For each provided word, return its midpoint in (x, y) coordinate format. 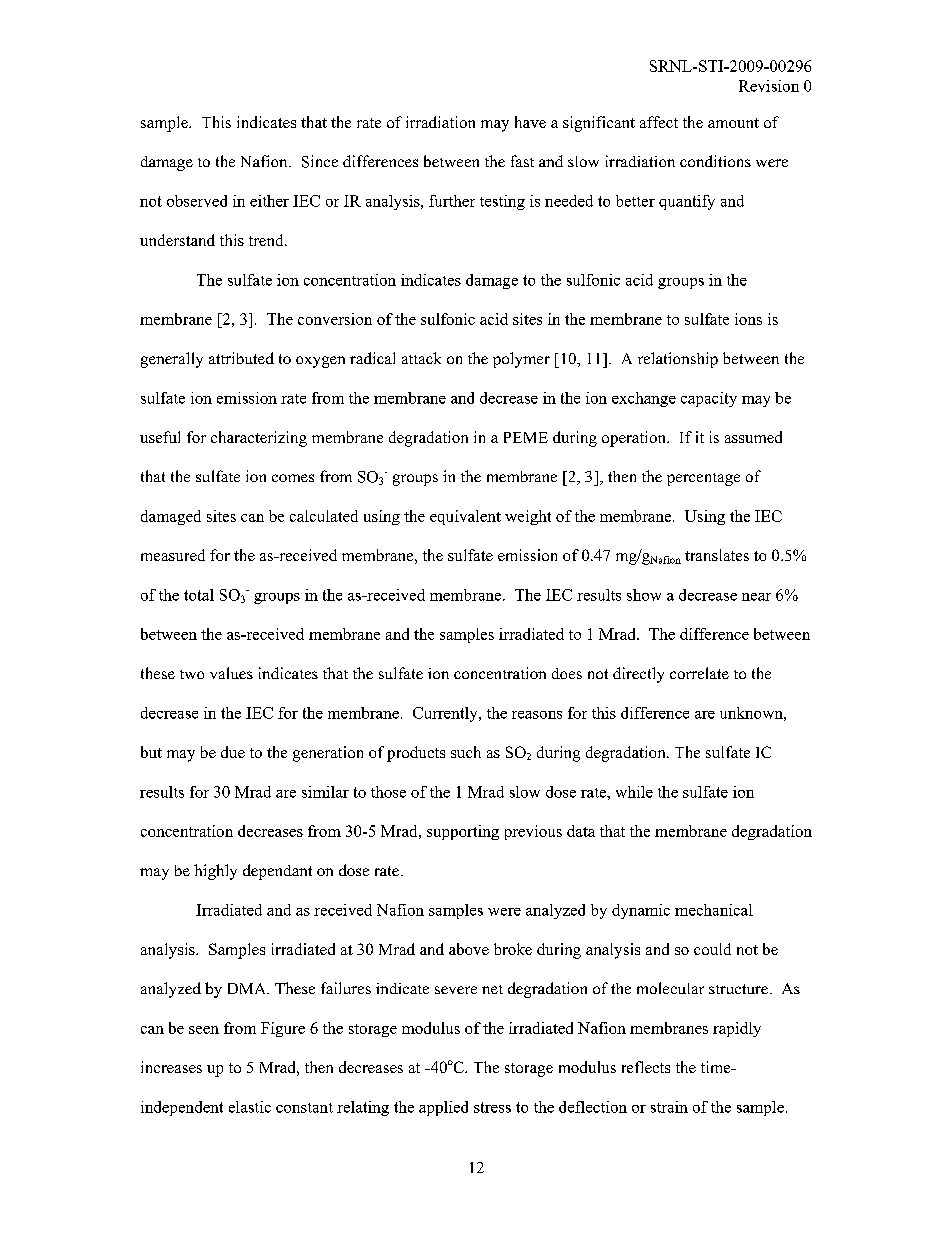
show (644, 595)
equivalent (465, 517)
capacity (709, 399)
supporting (463, 832)
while (634, 792)
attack (421, 358)
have (530, 122)
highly (215, 872)
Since (320, 161)
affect (659, 122)
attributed (241, 358)
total (199, 595)
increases (171, 1067)
